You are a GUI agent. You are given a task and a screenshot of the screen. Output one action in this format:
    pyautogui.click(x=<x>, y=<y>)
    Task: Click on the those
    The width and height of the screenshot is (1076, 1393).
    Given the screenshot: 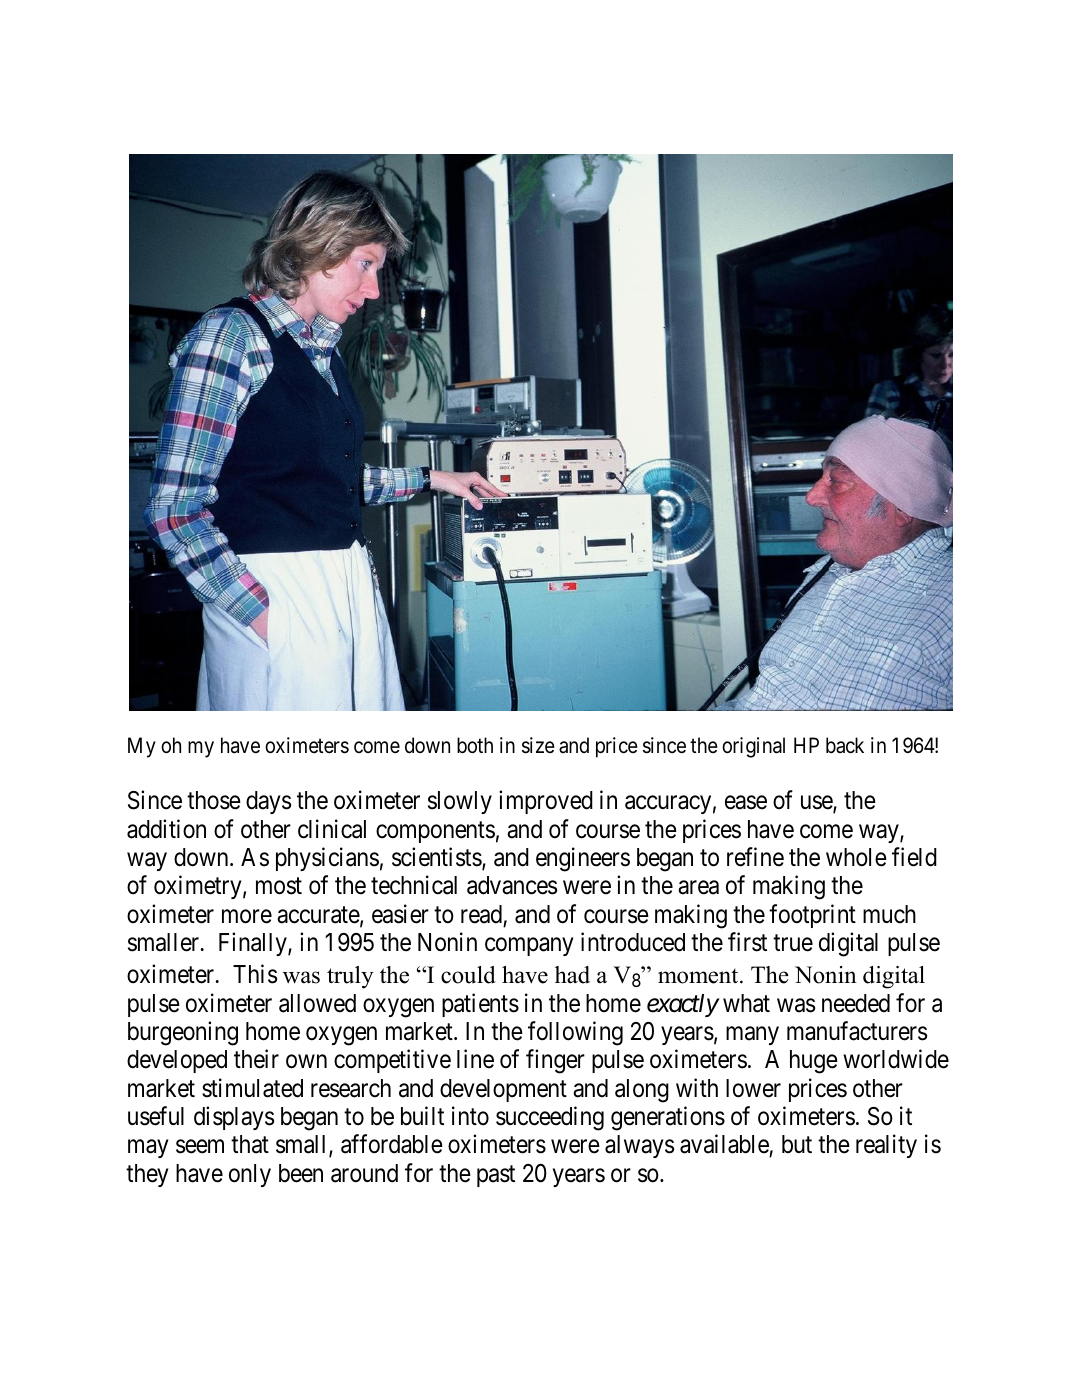 What is the action you would take?
    pyautogui.click(x=214, y=800)
